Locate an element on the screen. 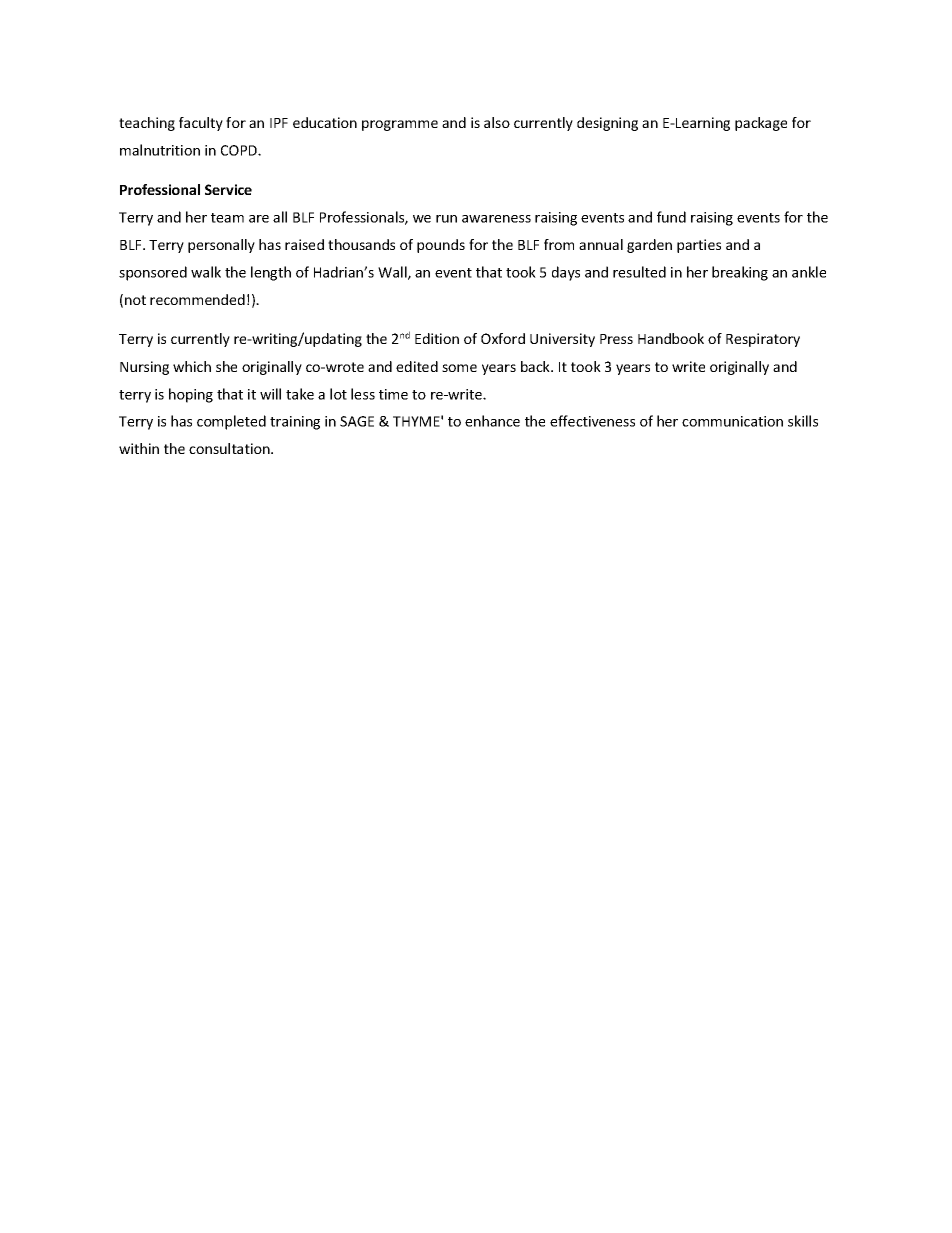  also is located at coordinates (497, 122).
